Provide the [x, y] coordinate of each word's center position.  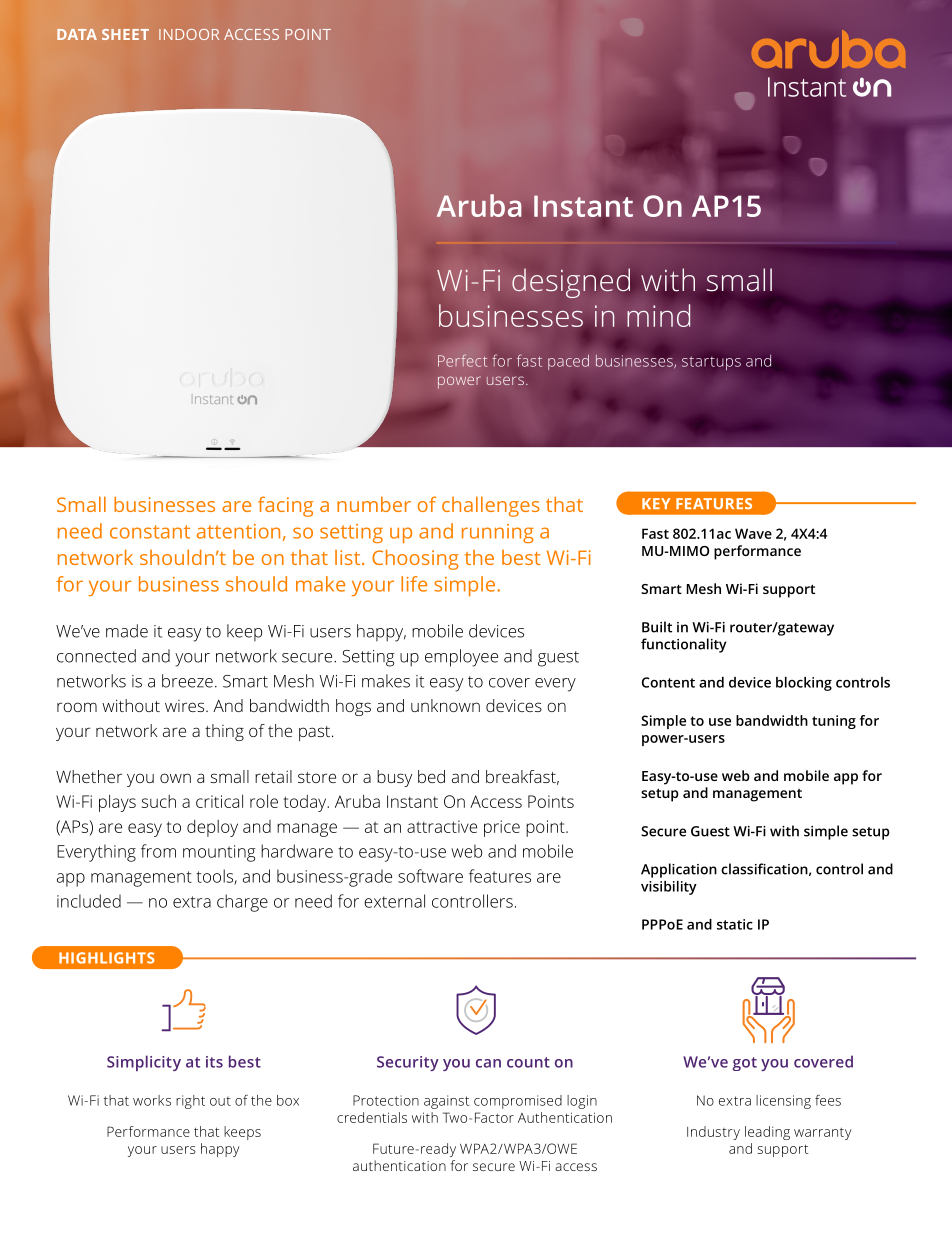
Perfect [462, 360]
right [190, 1102]
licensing [783, 1102]
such [159, 801]
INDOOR [189, 34]
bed [431, 776]
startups [711, 363]
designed [571, 283]
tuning [834, 722]
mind [658, 315]
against [446, 1102]
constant [150, 532]
